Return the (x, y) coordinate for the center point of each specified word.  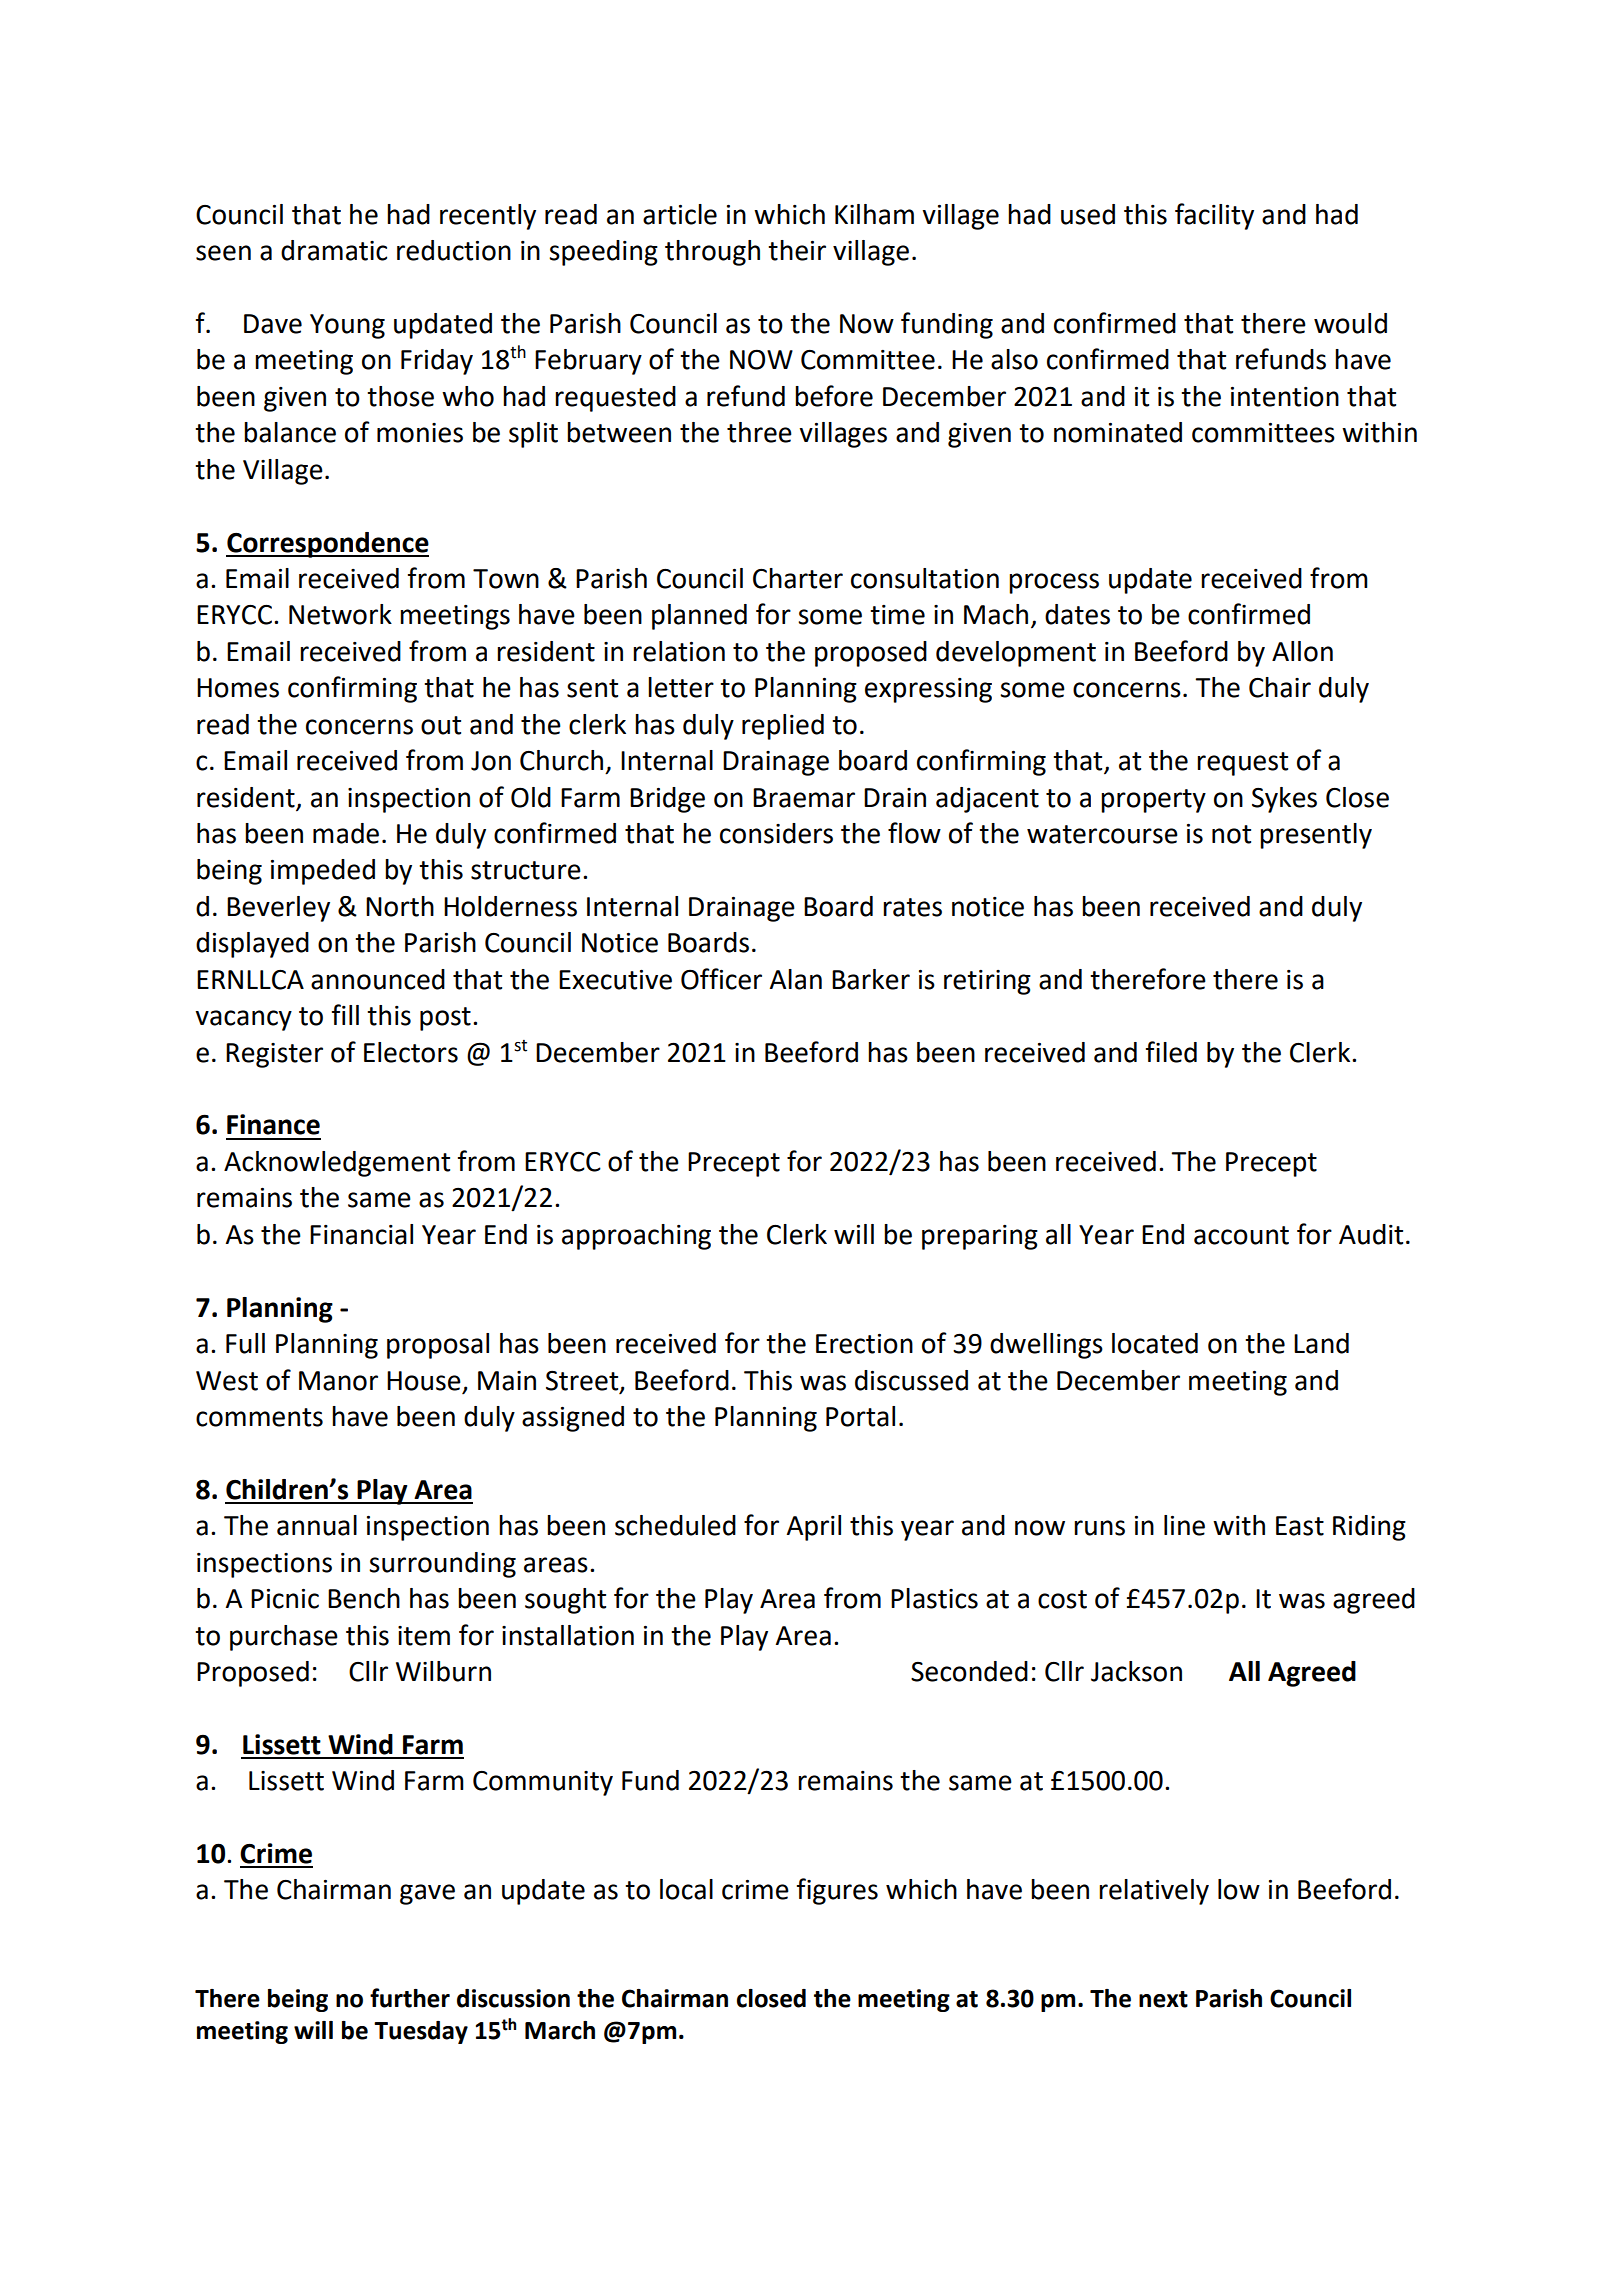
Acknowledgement (337, 1164)
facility (1214, 216)
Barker (871, 979)
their (797, 250)
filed (1171, 1052)
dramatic (334, 250)
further (410, 1998)
